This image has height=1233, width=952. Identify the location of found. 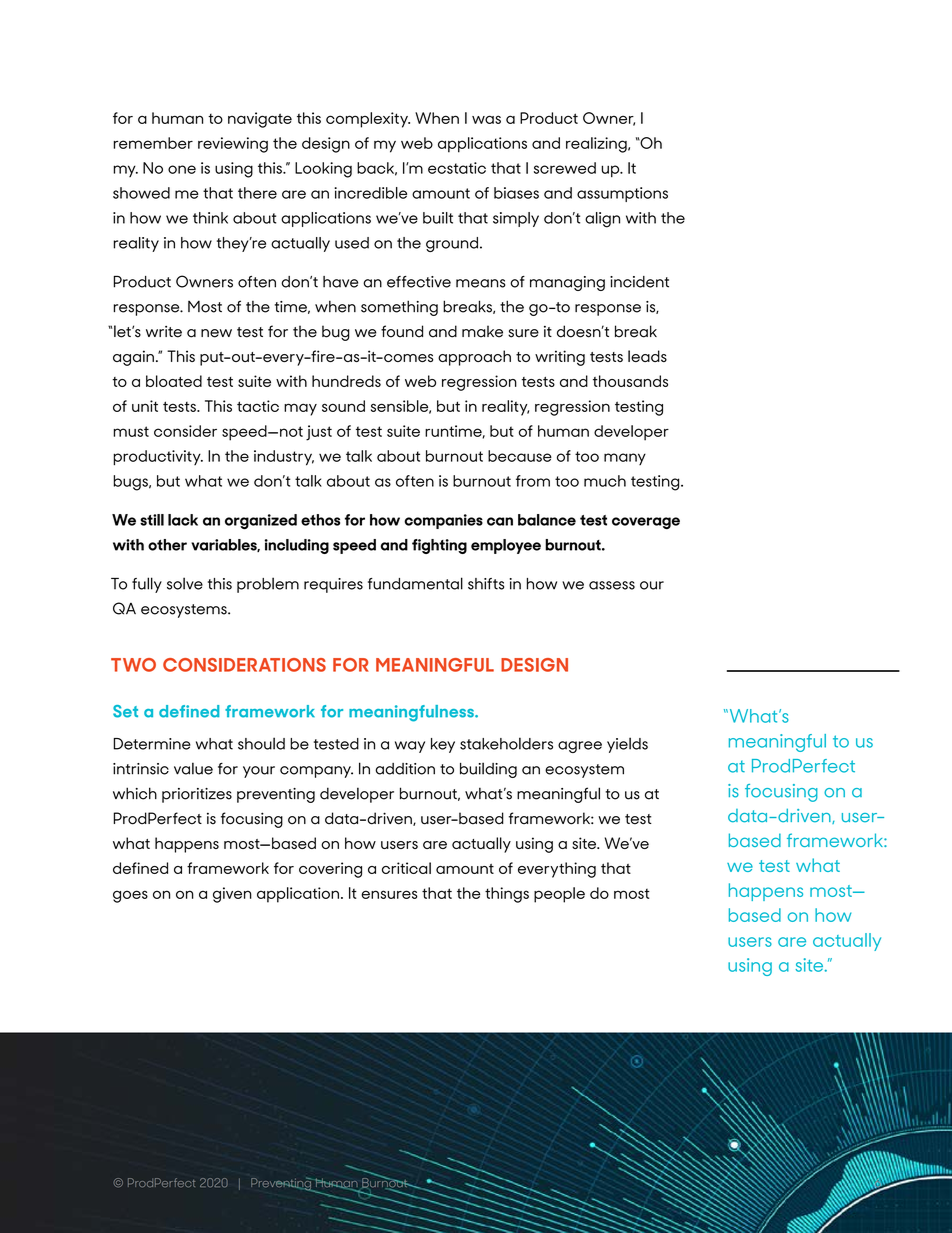
(402, 331).
